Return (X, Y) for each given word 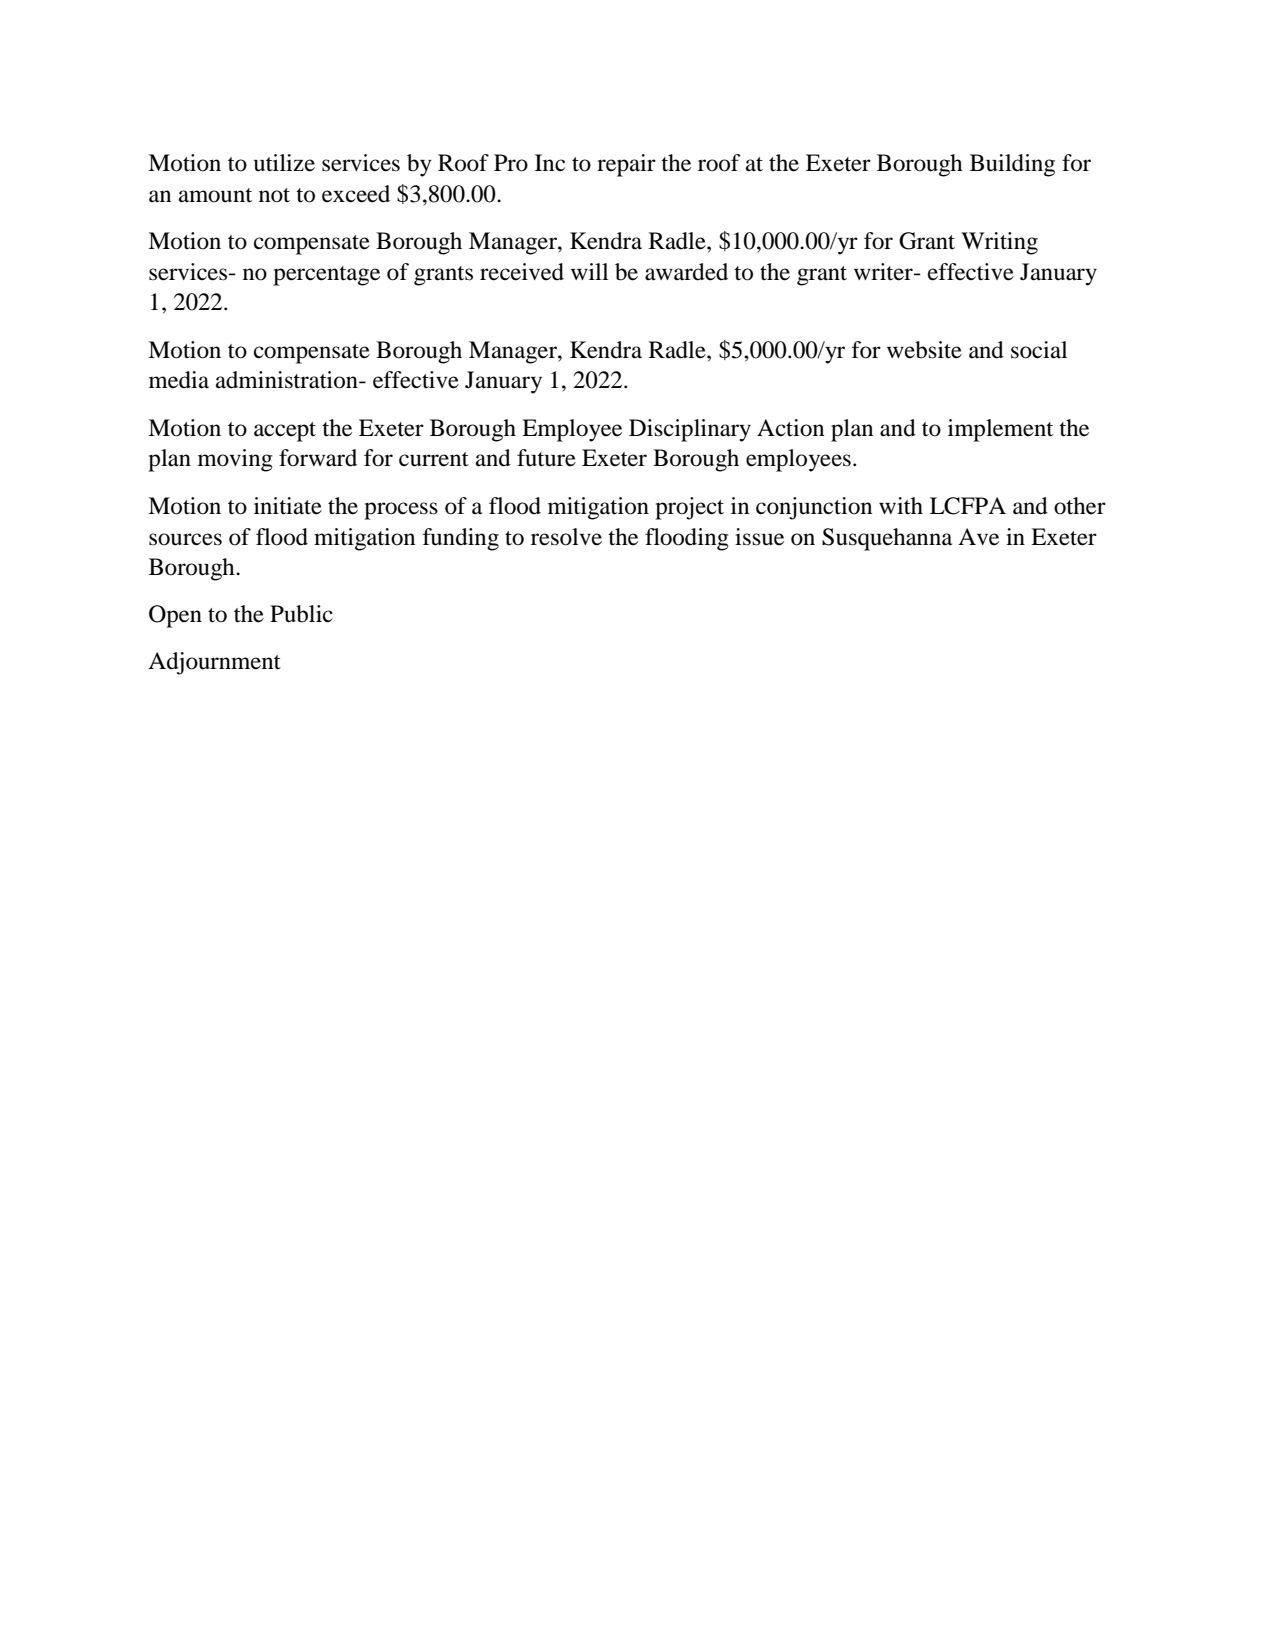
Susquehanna (887, 539)
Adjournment (214, 663)
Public (301, 614)
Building (1012, 165)
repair (626, 165)
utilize (284, 163)
